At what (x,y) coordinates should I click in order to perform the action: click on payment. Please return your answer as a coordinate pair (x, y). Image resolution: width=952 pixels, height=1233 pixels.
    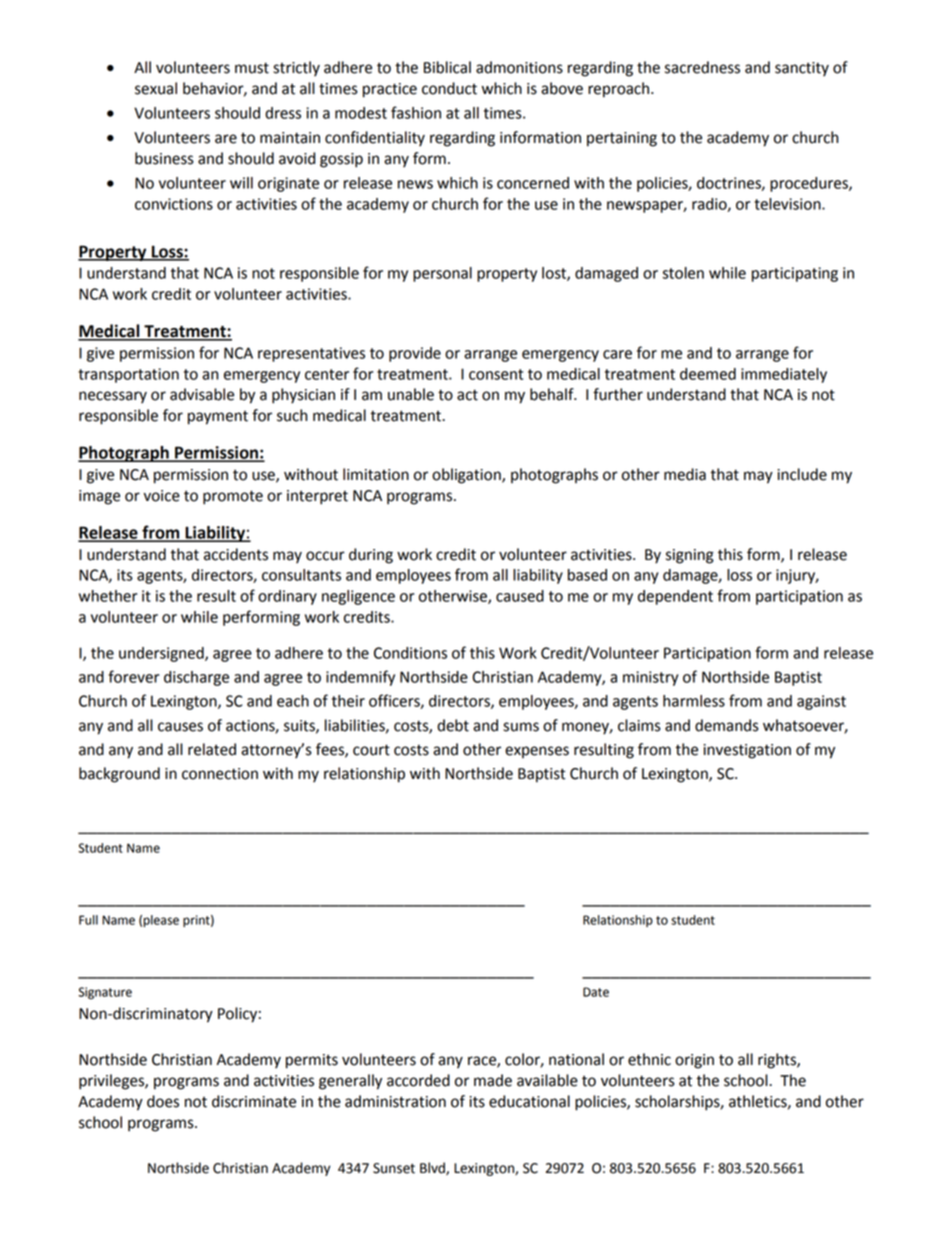
    Looking at the image, I should click on (218, 418).
